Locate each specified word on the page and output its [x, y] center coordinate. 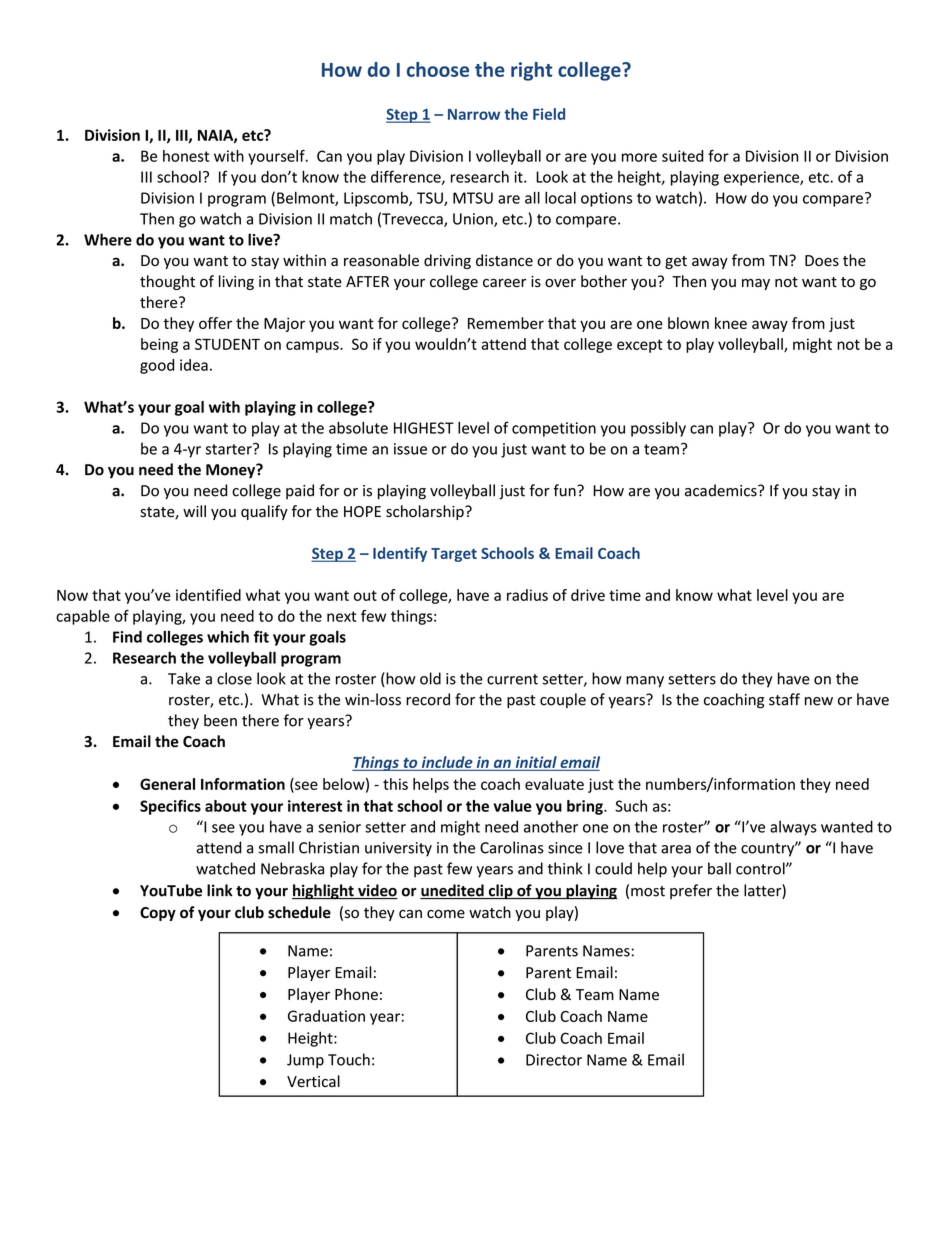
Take [184, 678]
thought [167, 282]
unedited [453, 891]
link [220, 890]
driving [447, 261]
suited [682, 156]
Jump [305, 1061]
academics [722, 490]
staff [784, 699]
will [194, 511]
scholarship [426, 512]
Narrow [474, 114]
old [430, 678]
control [761, 868]
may [756, 284]
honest [186, 156]
